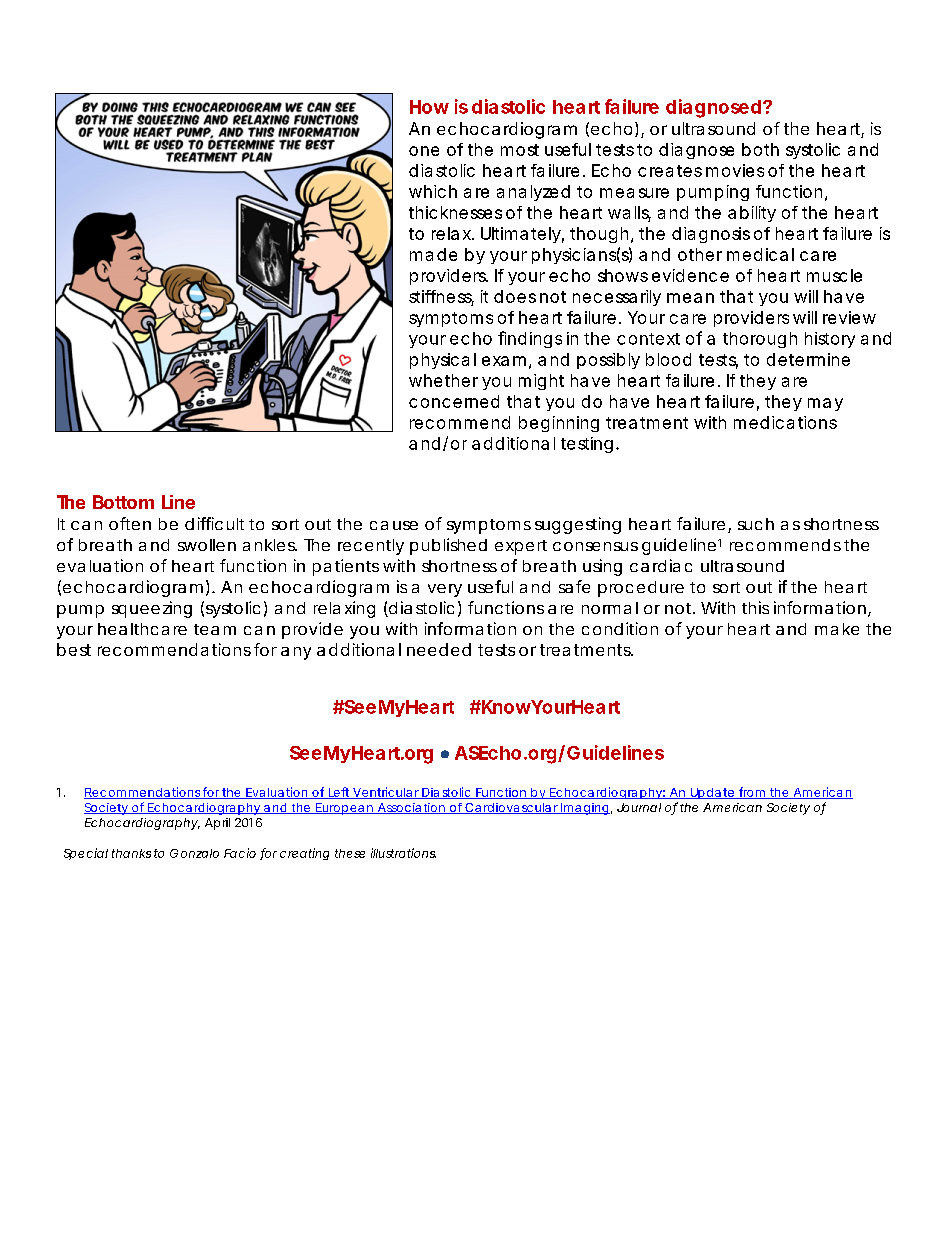 The image size is (952, 1233). Describe the element at coordinates (194, 853) in the screenshot. I see `Gonzalo` at that location.
